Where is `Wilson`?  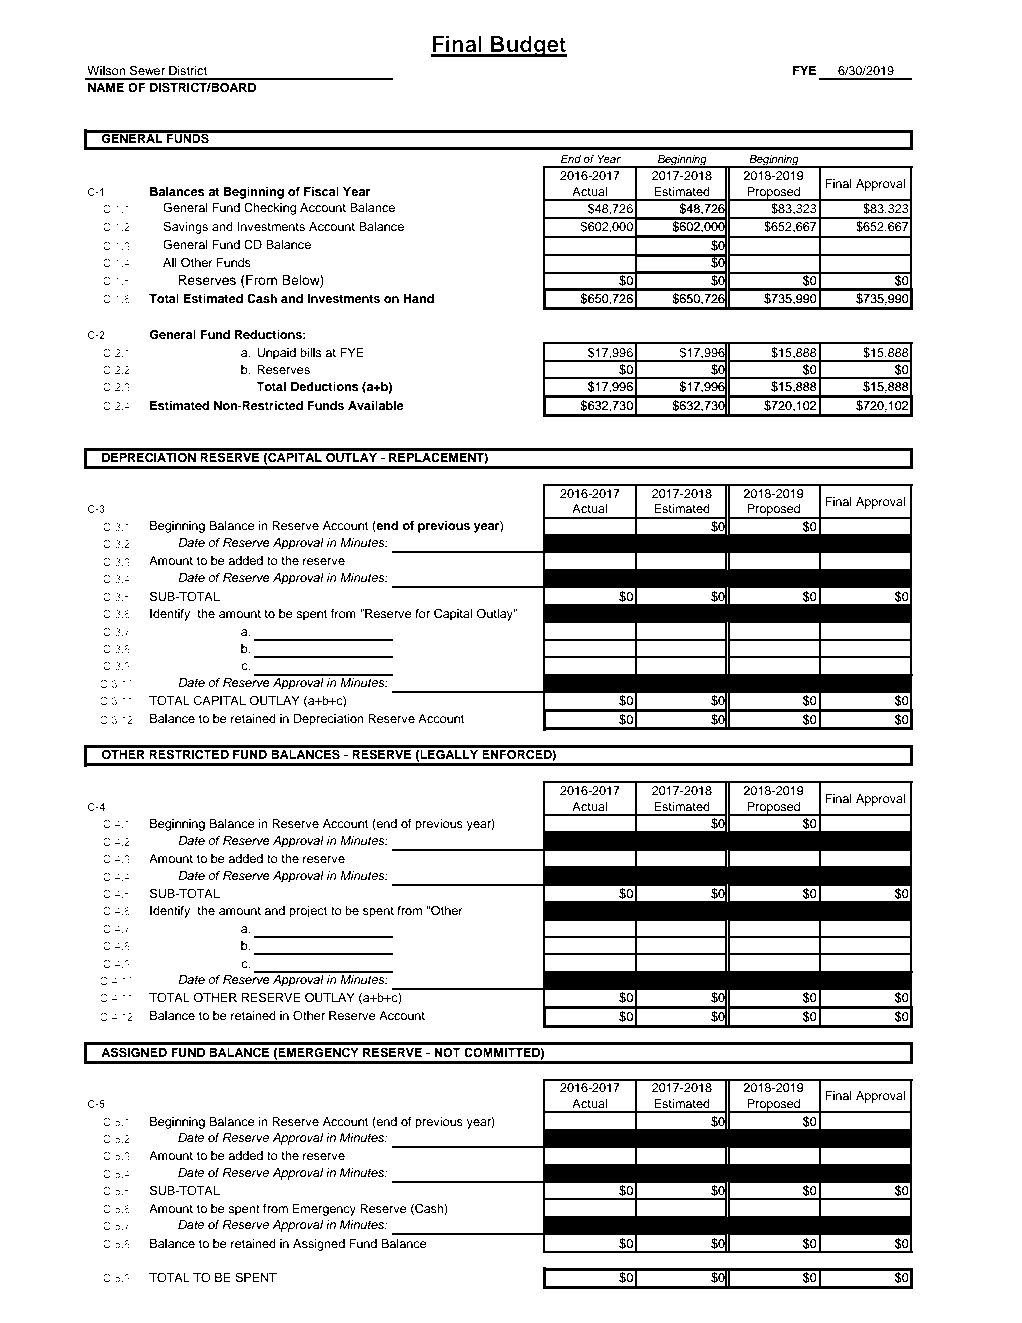 Wilson is located at coordinates (106, 70).
